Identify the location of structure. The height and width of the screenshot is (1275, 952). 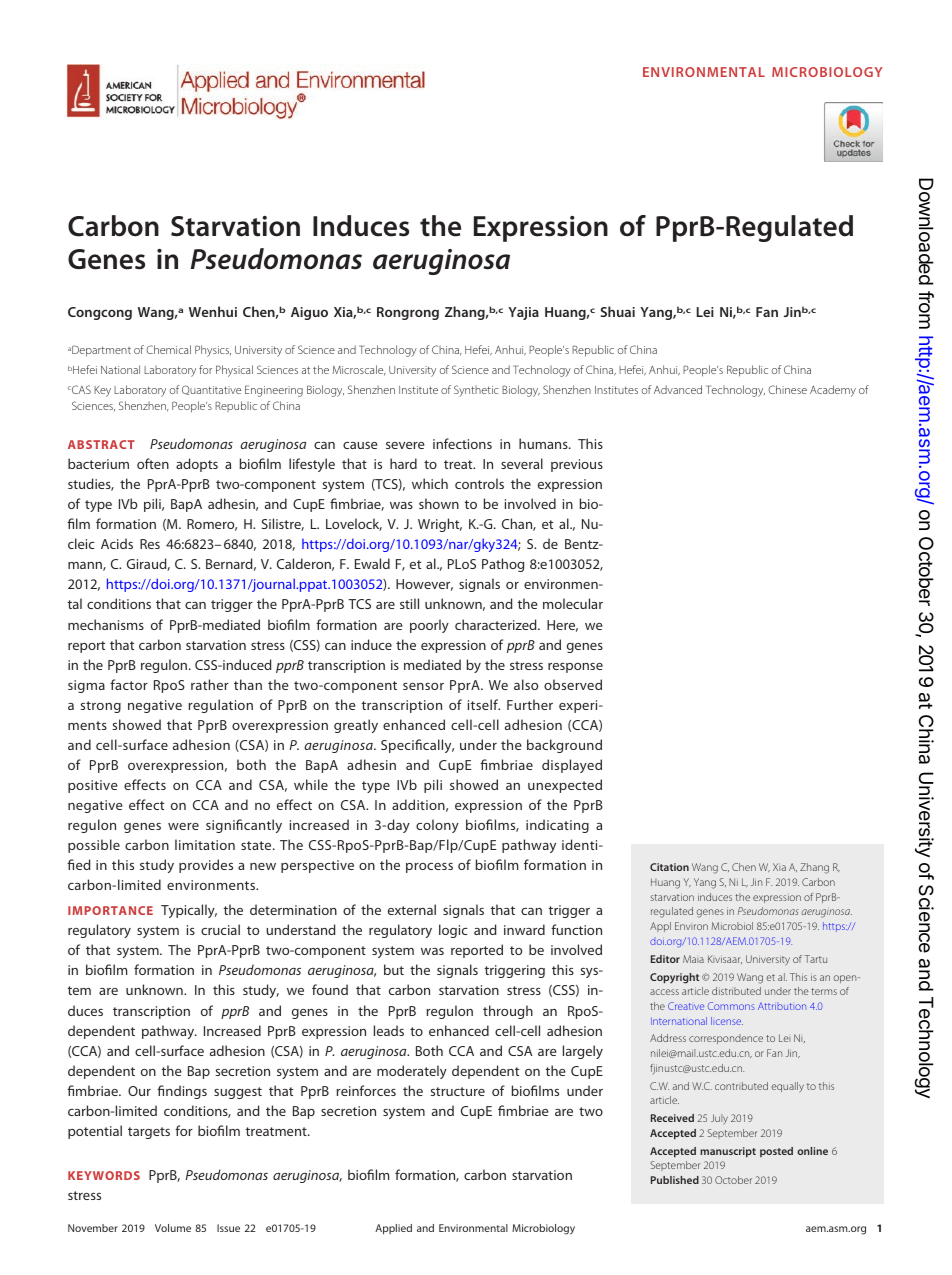
(457, 1091).
